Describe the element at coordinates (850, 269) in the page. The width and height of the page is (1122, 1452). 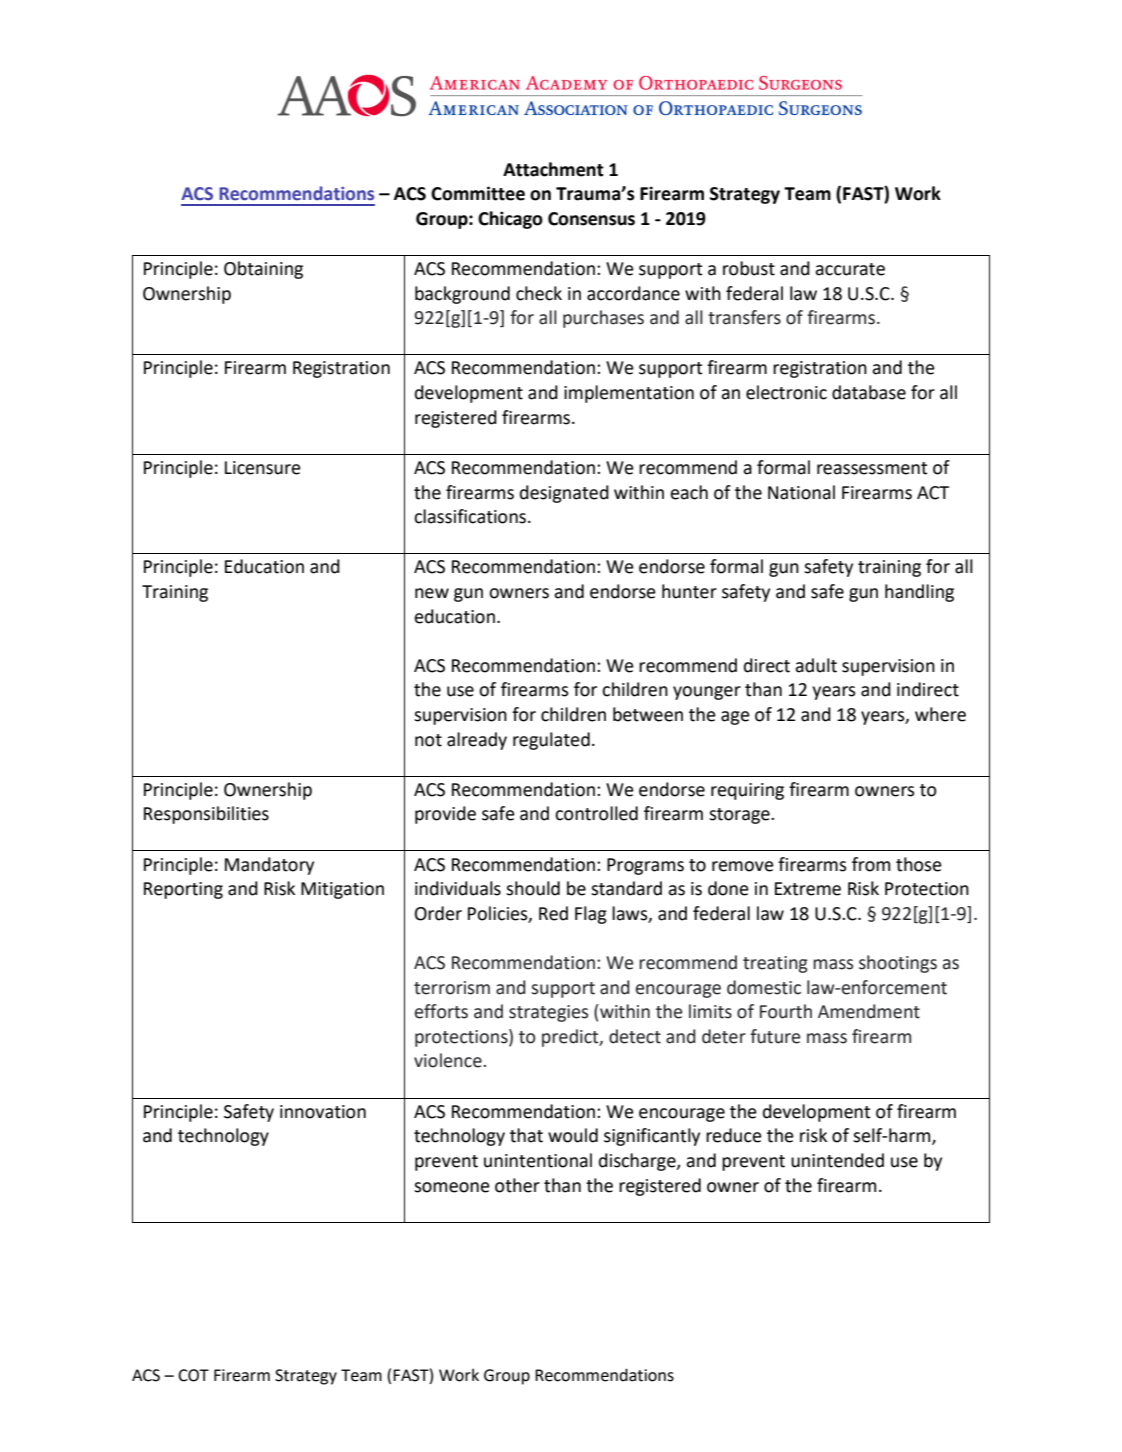
I see `accurate` at that location.
